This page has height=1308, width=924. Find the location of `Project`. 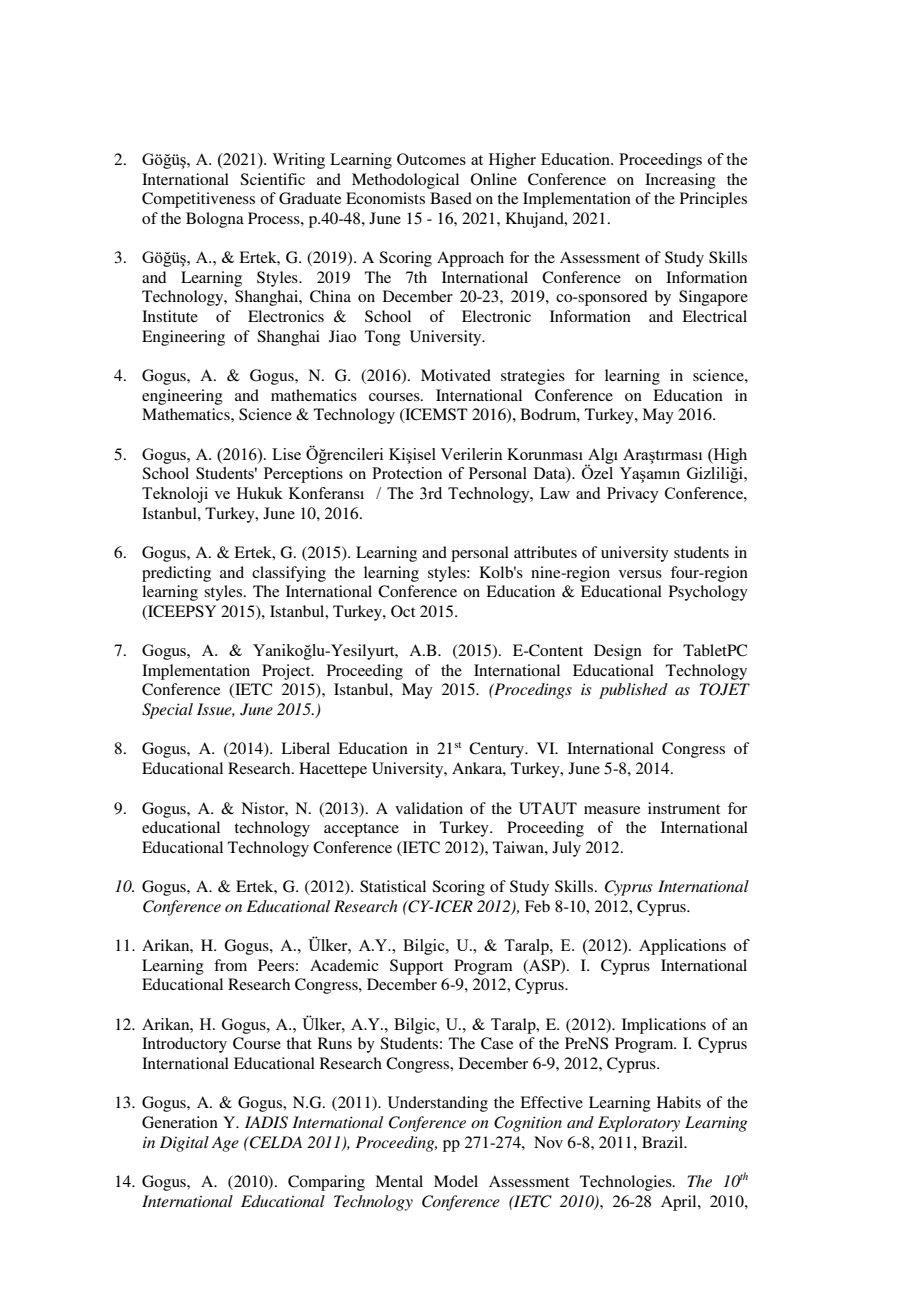

Project is located at coordinates (287, 672).
